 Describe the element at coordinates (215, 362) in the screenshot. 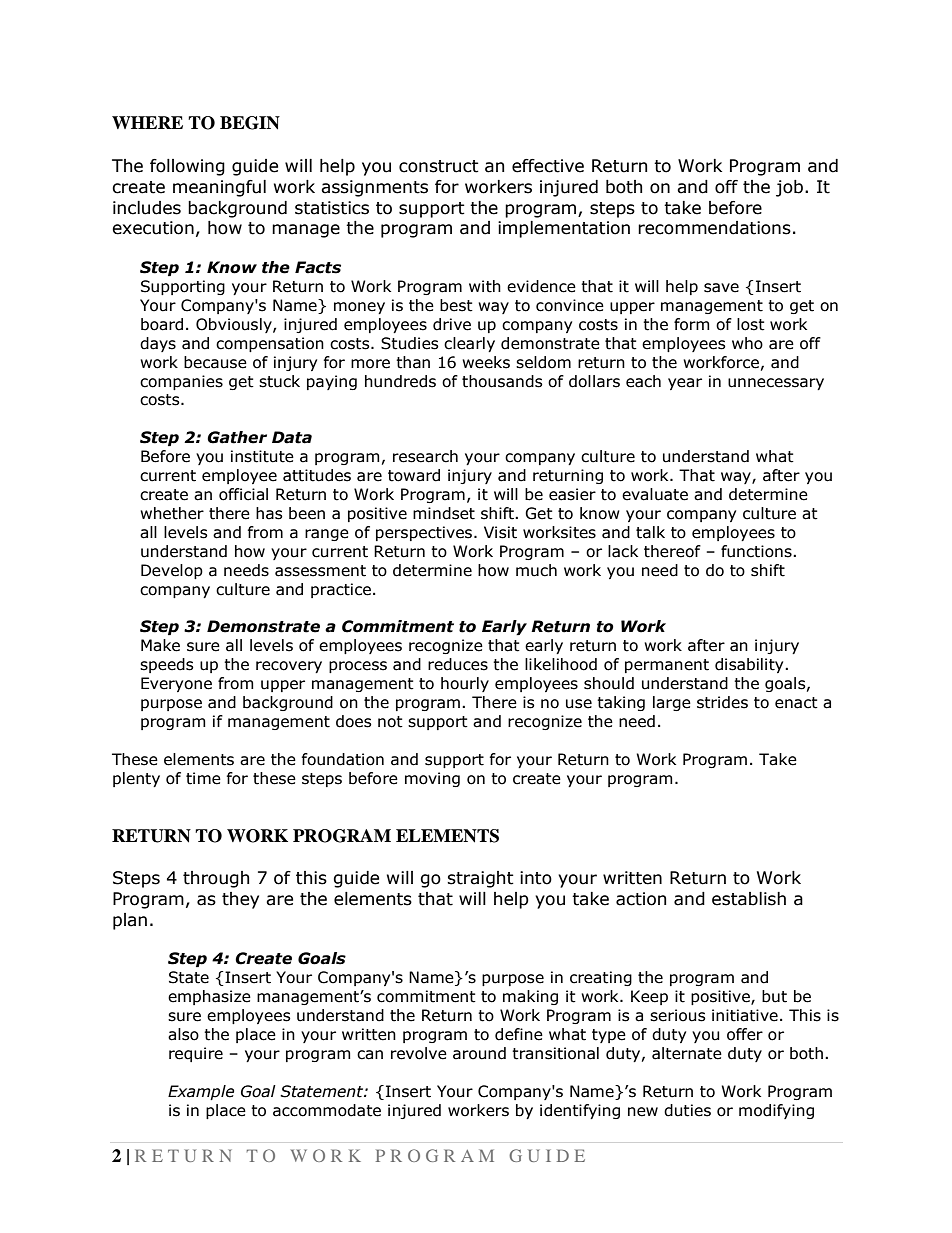

I see `because` at that location.
